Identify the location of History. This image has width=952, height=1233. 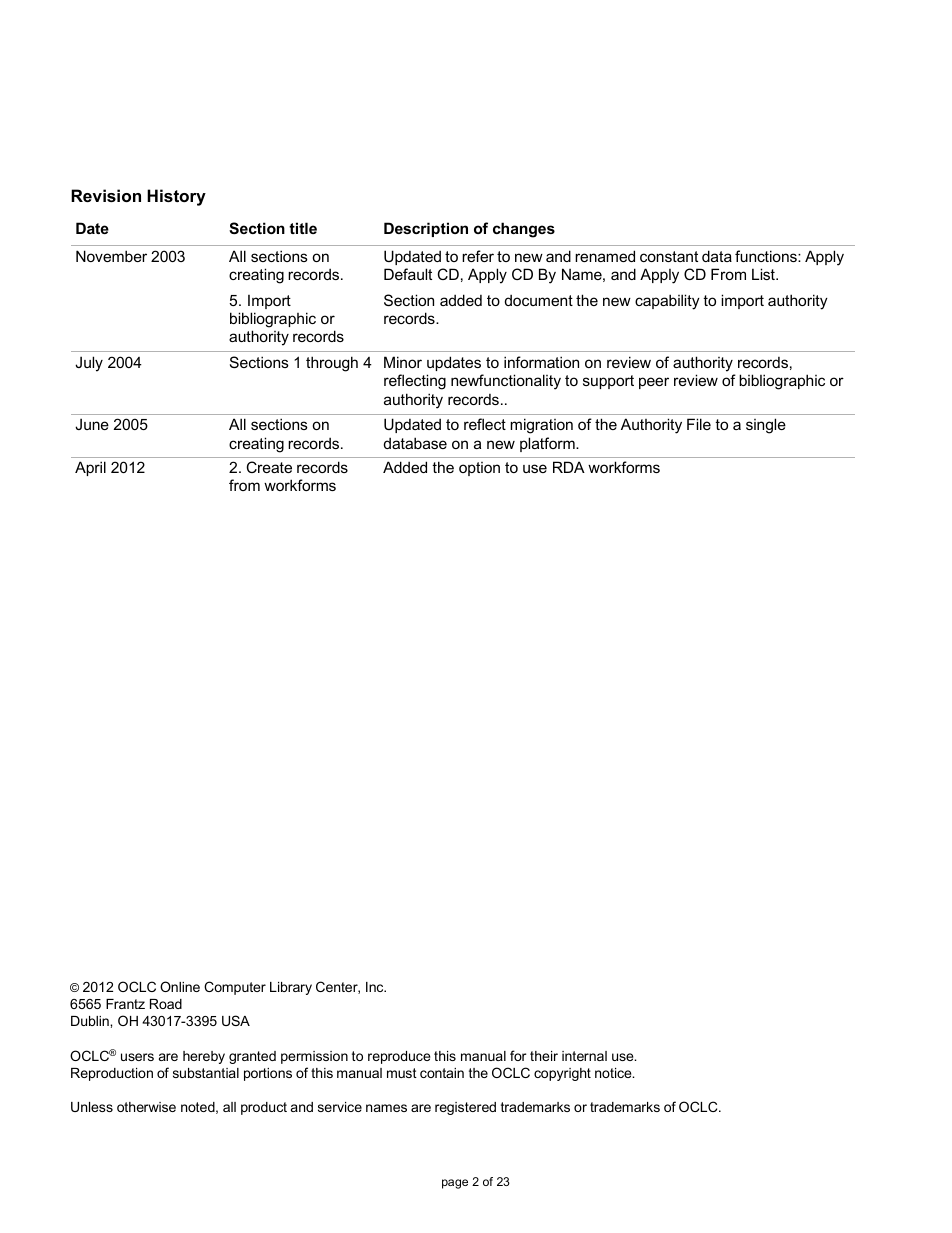
(176, 197).
